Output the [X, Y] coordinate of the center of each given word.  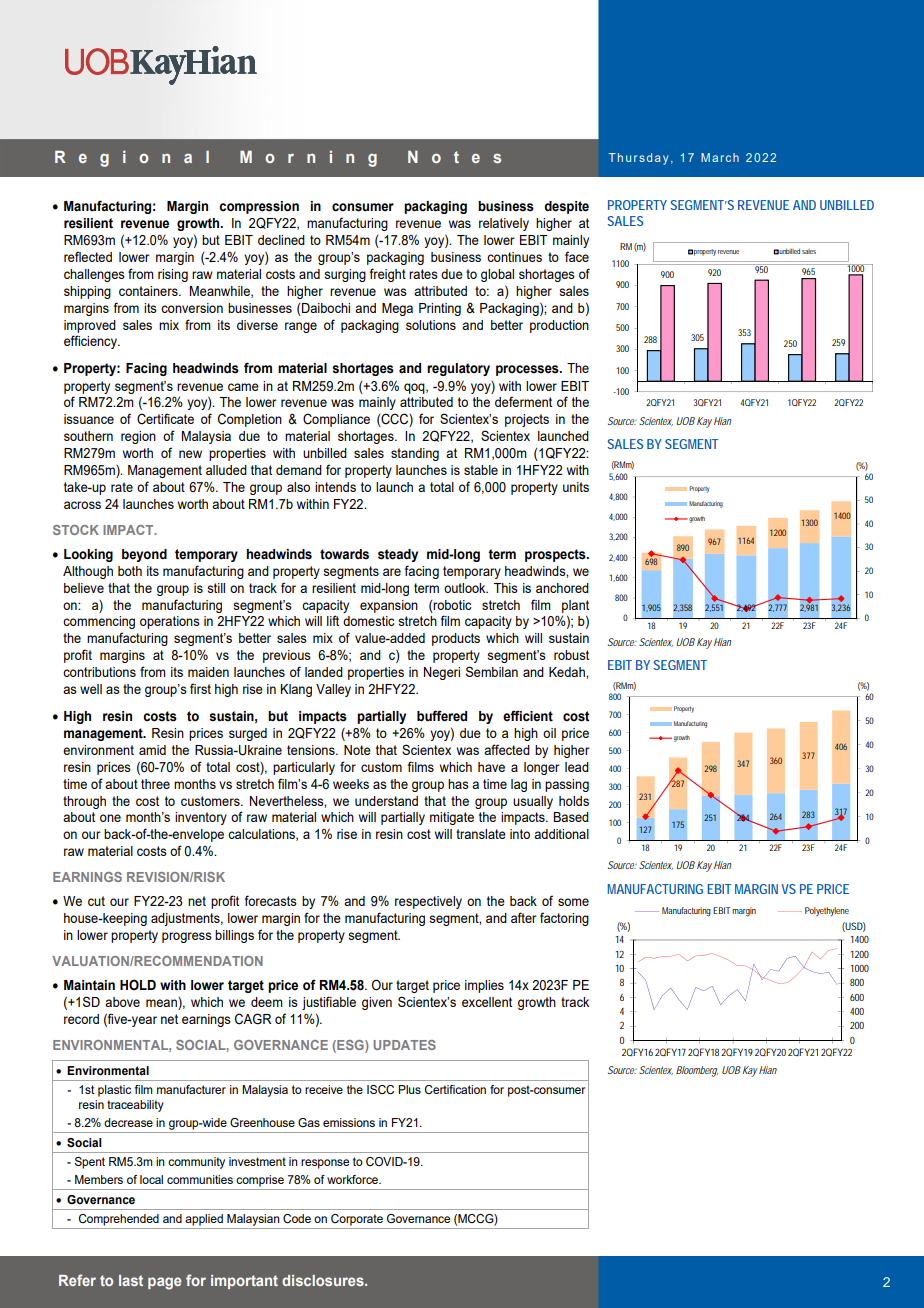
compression [259, 207]
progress [187, 937]
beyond [144, 555]
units [576, 487]
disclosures [324, 1280]
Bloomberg [697, 1071]
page [165, 1283]
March [720, 157]
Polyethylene [827, 911]
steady [398, 555]
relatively [504, 224]
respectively [428, 902]
